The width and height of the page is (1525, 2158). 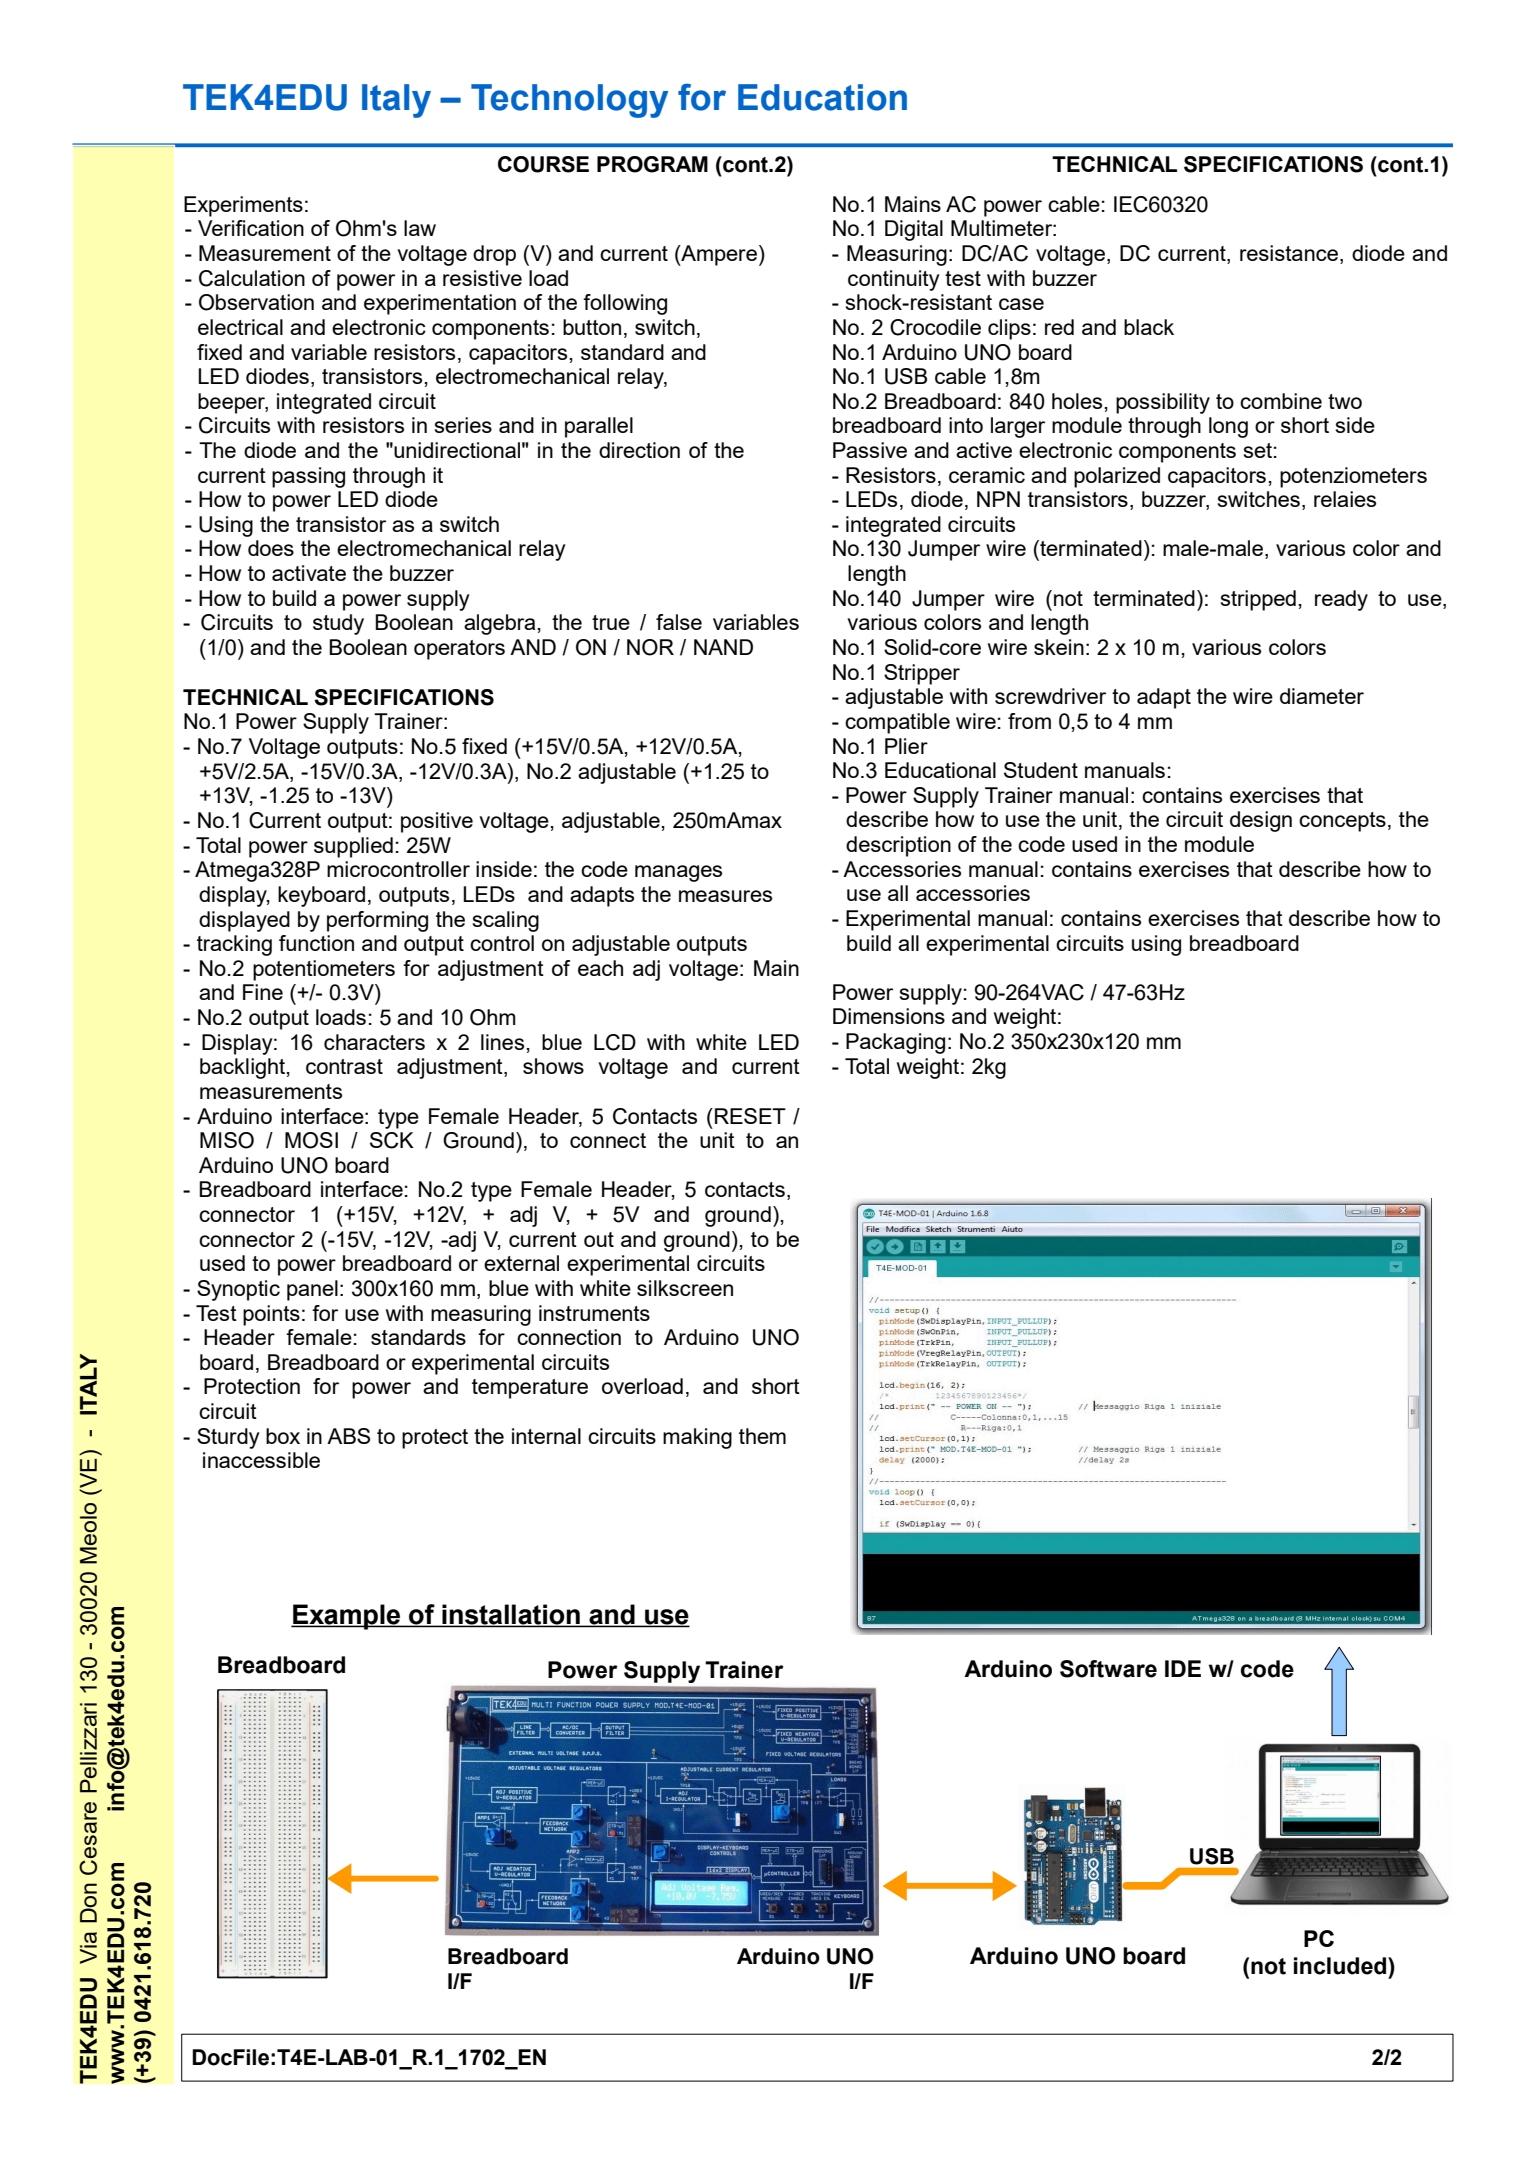 What do you see at coordinates (750, 1116) in the page?
I see `RESET` at bounding box center [750, 1116].
